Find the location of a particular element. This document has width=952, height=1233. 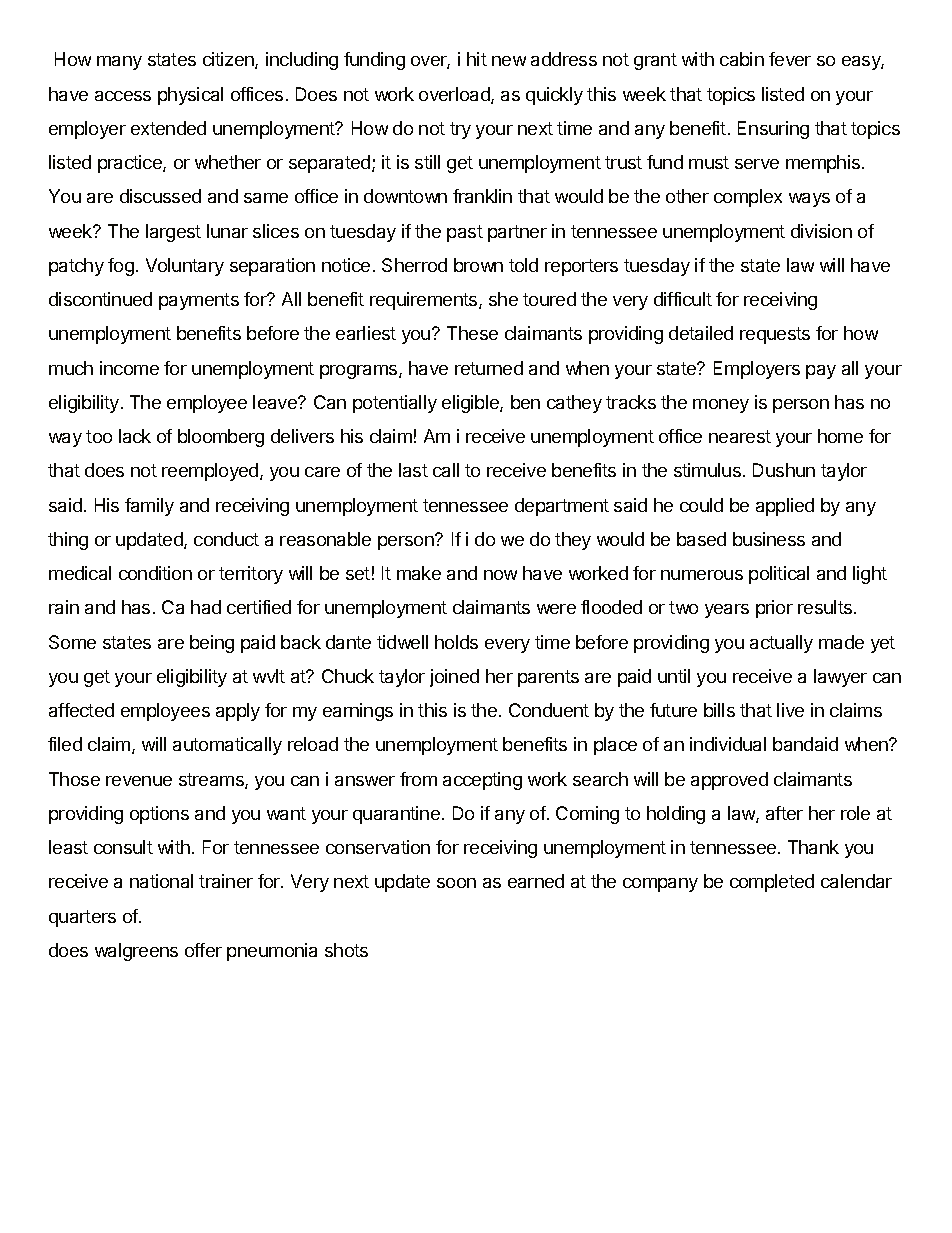

hit is located at coordinates (477, 59).
